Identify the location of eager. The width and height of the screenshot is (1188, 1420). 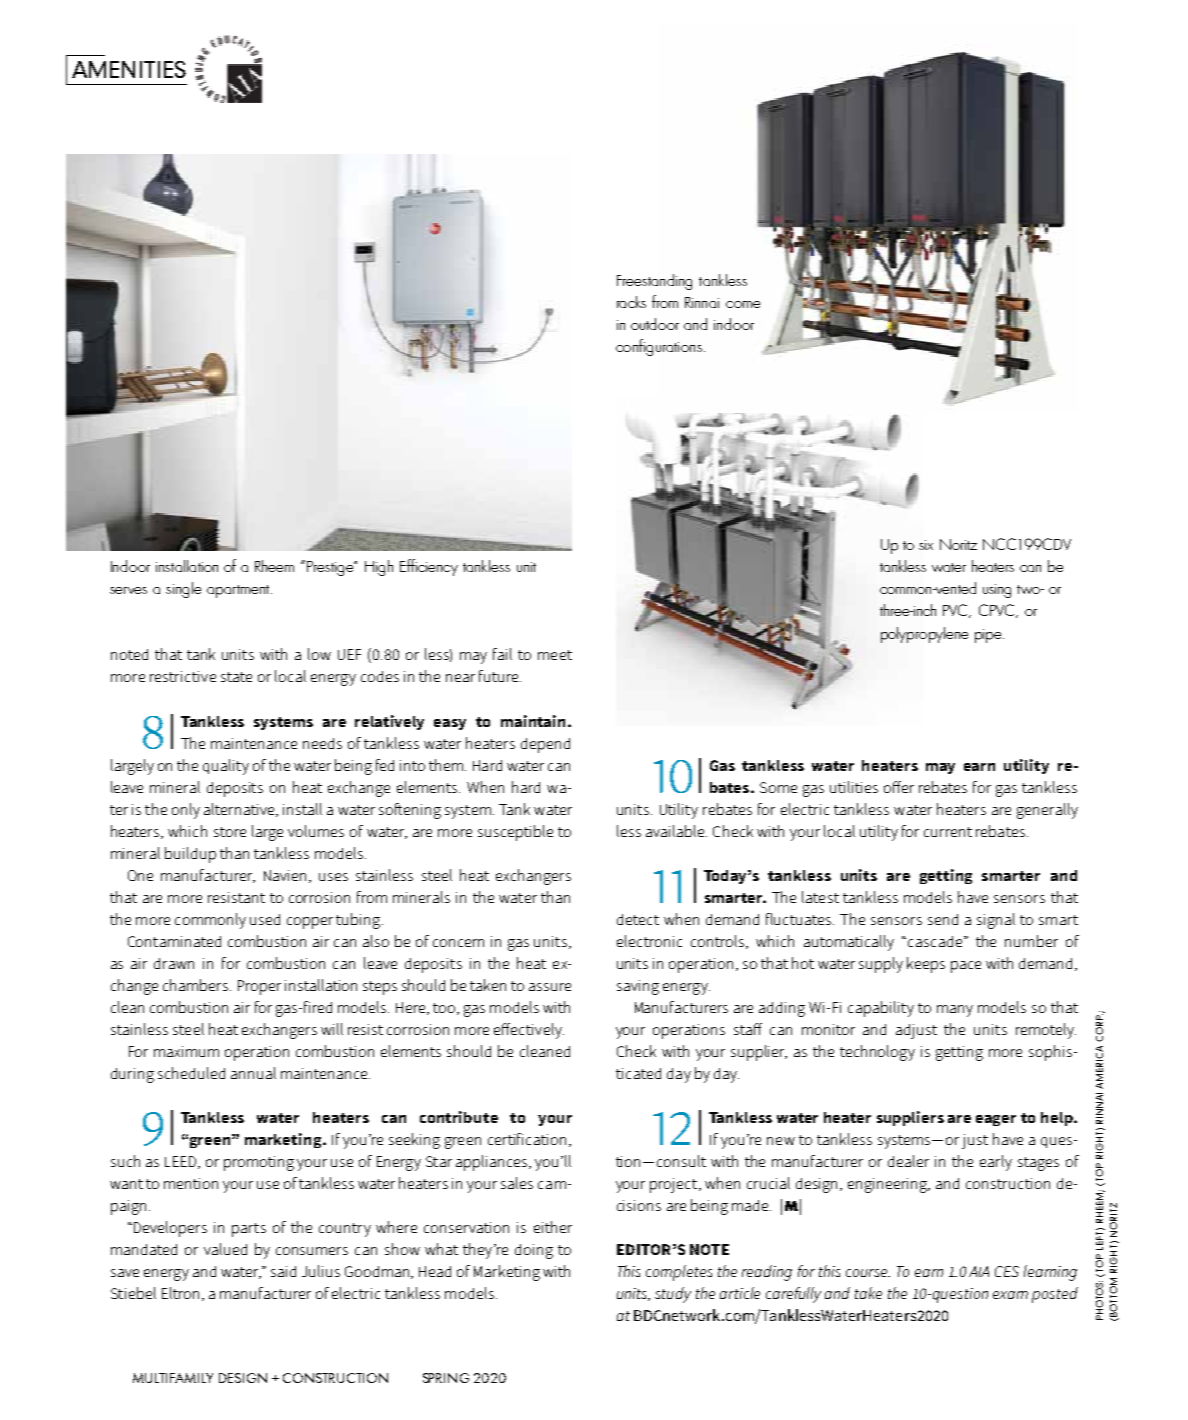
(996, 1120).
